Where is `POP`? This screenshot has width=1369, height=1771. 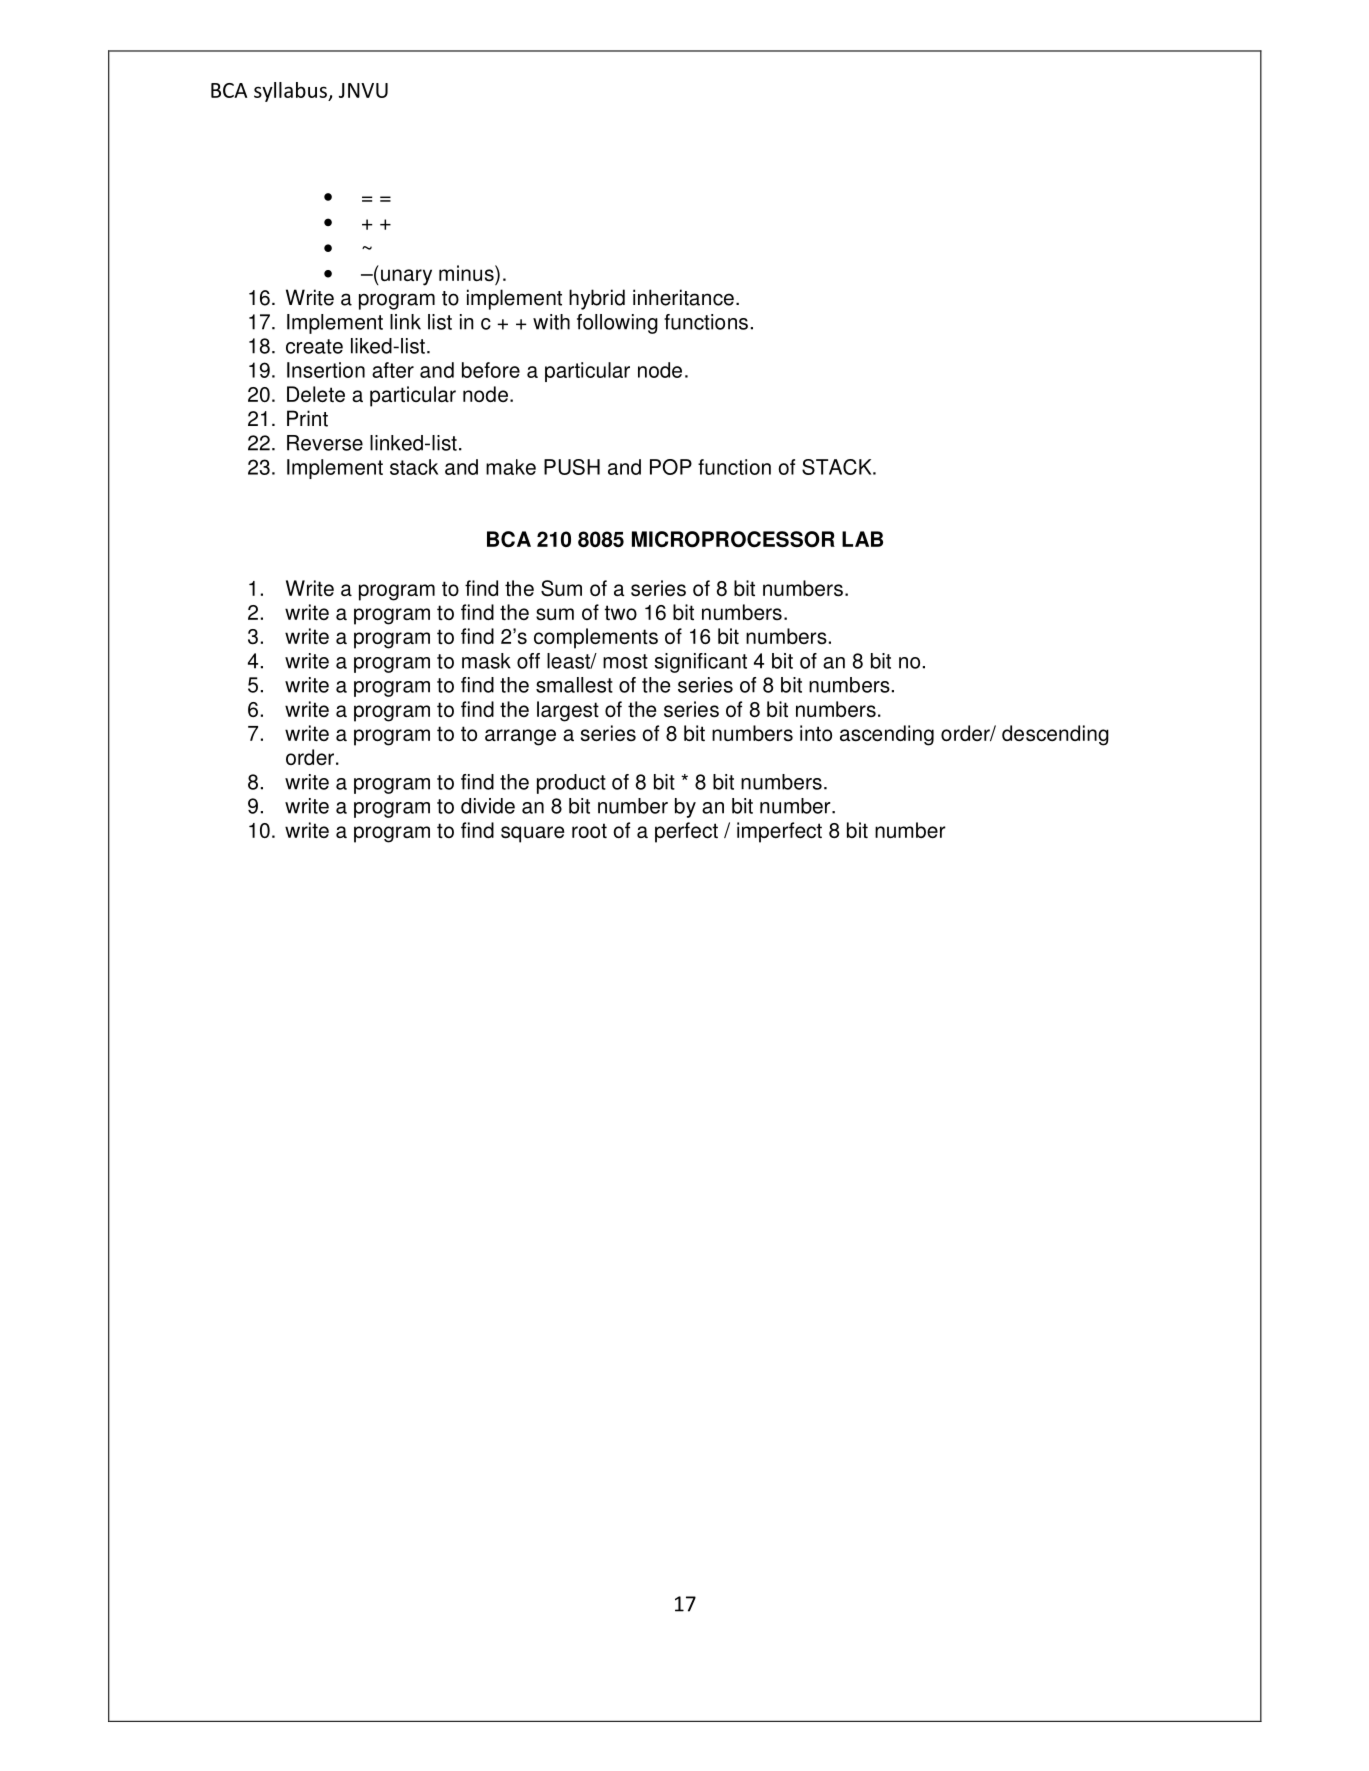
POP is located at coordinates (671, 467).
